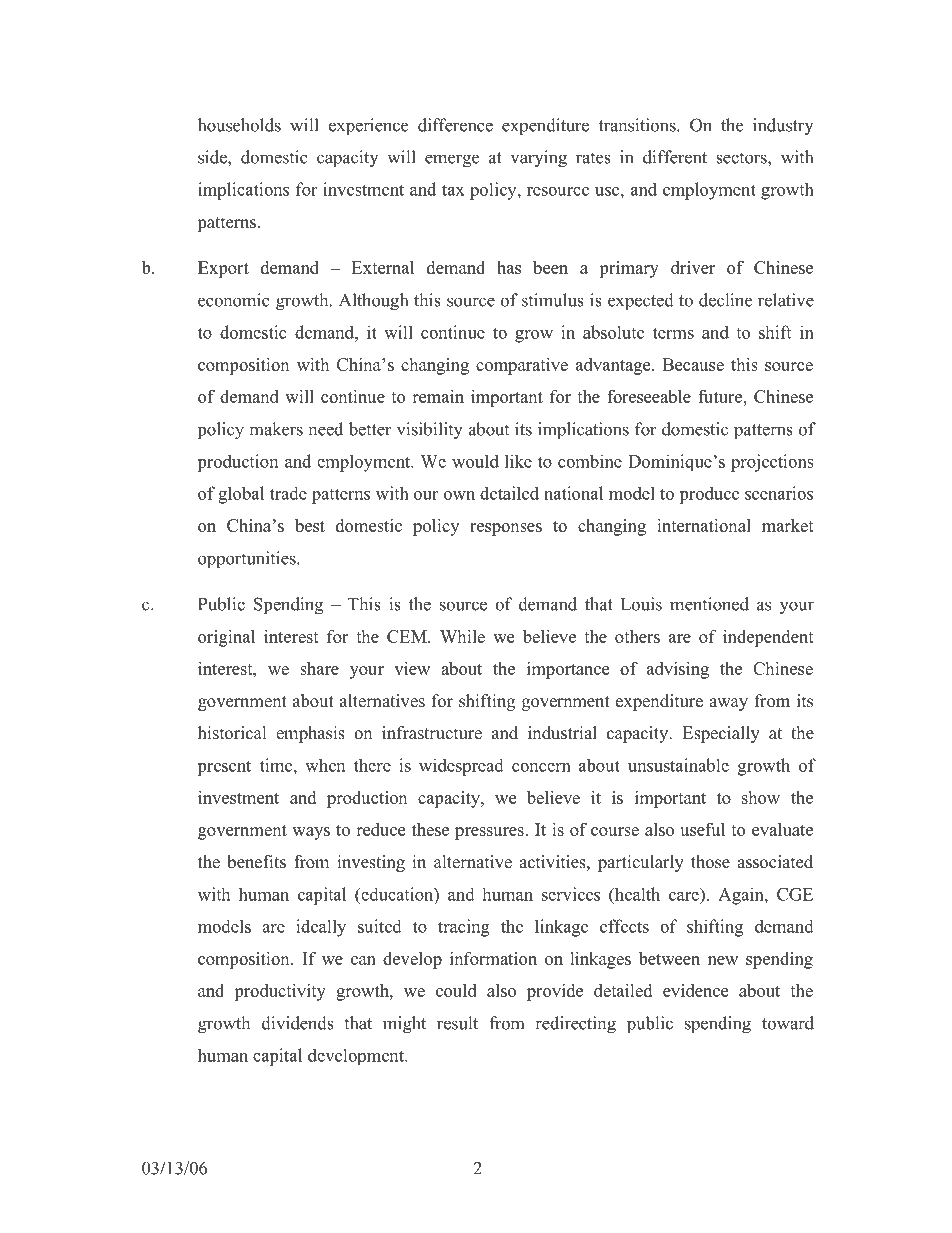 This page has width=952, height=1233. Describe the element at coordinates (721, 396) in the page. I see `future` at that location.
